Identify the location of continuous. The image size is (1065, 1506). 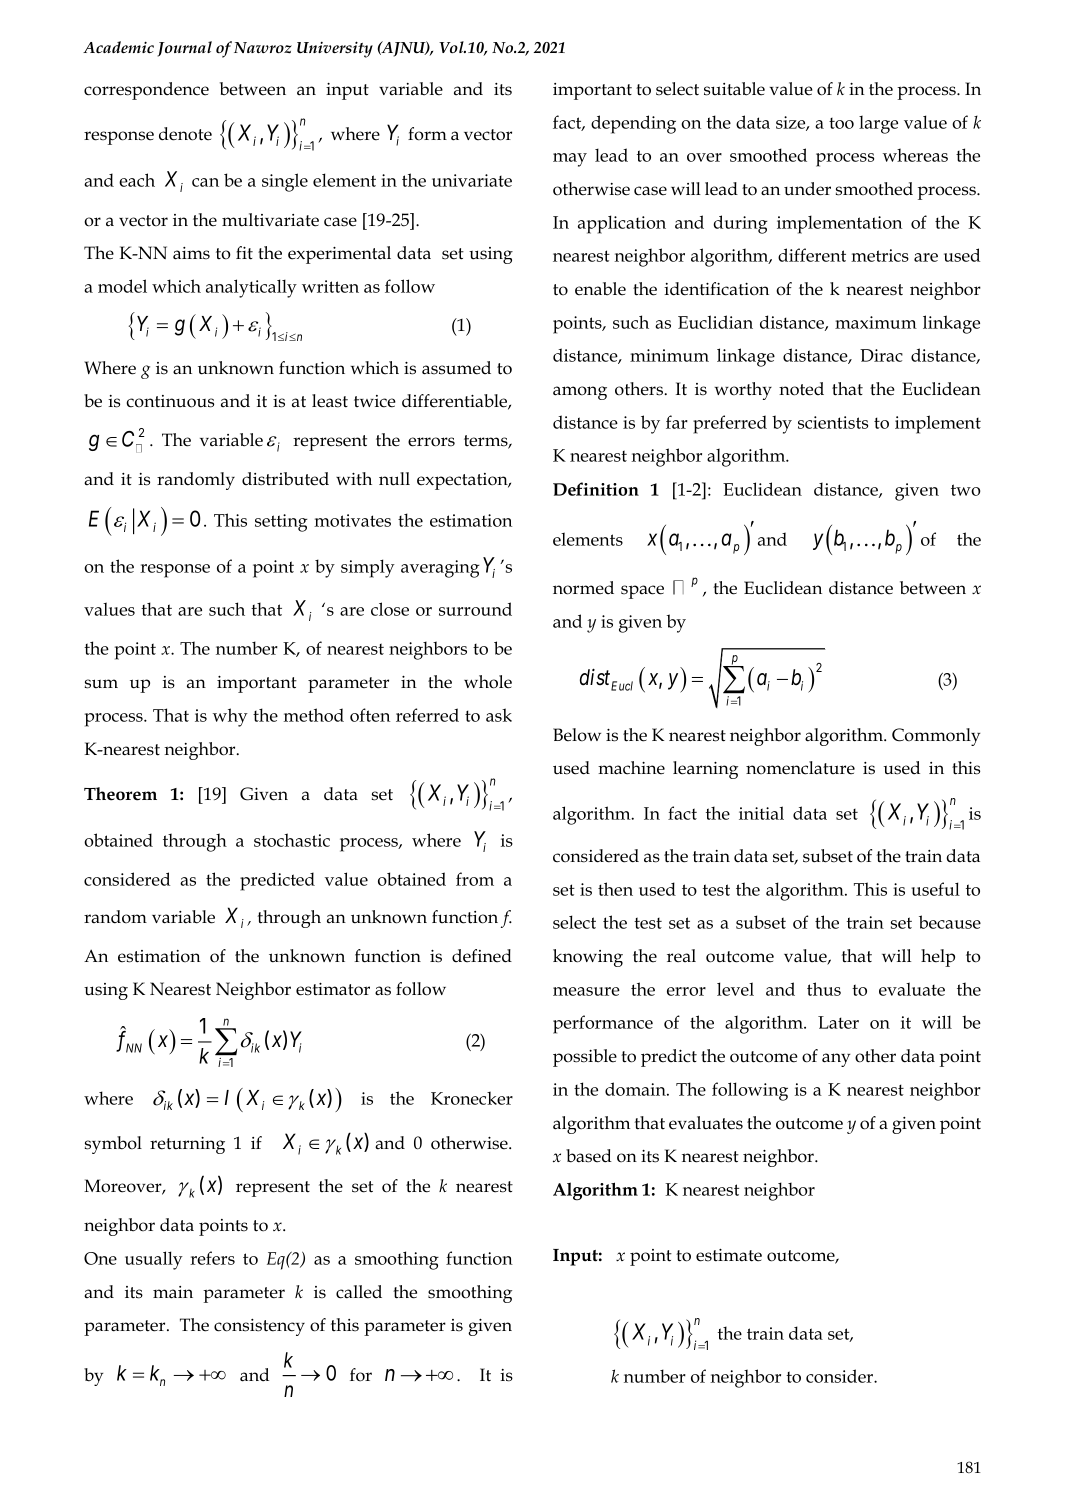
(170, 401).
